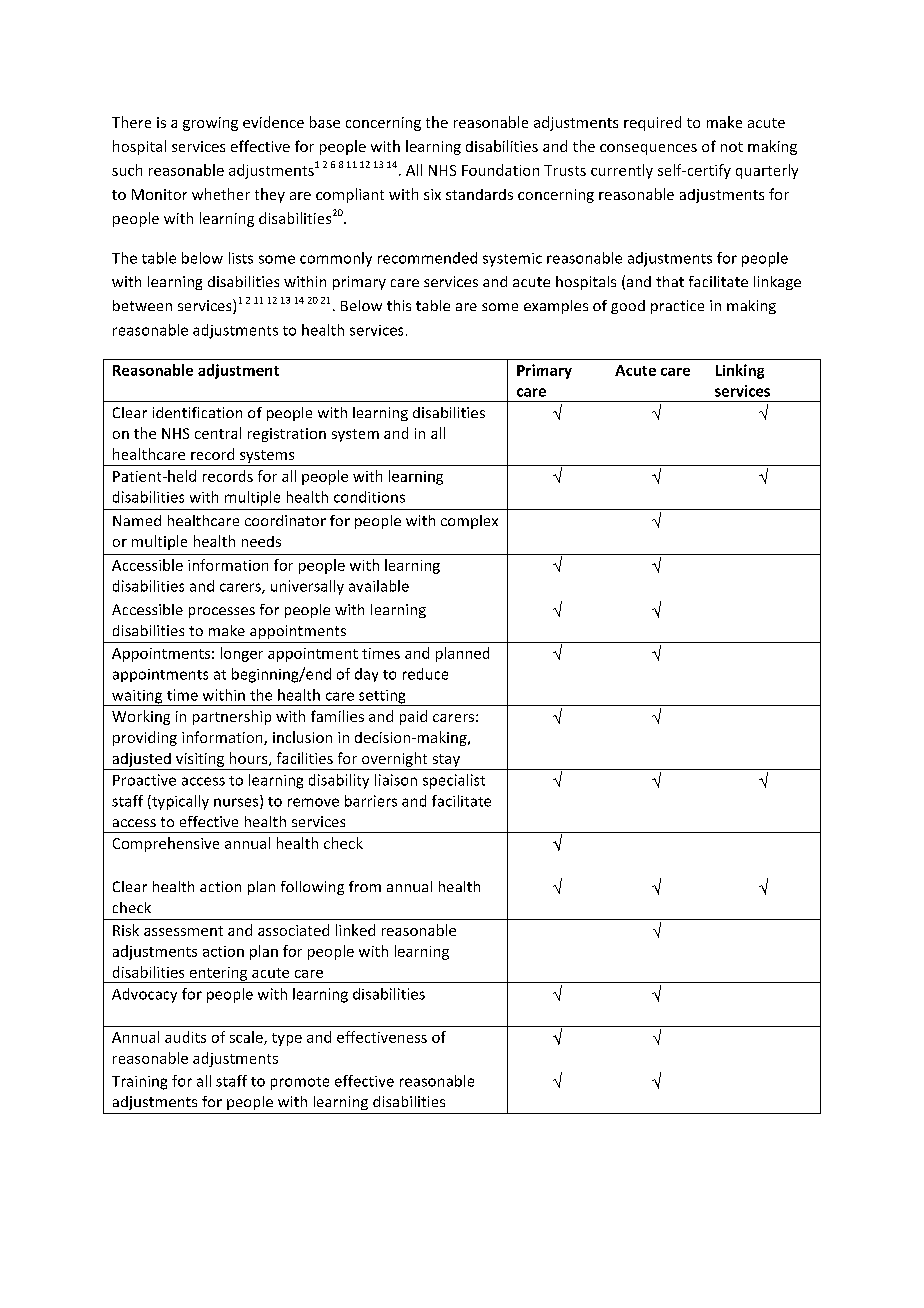  I want to click on complex, so click(469, 522).
